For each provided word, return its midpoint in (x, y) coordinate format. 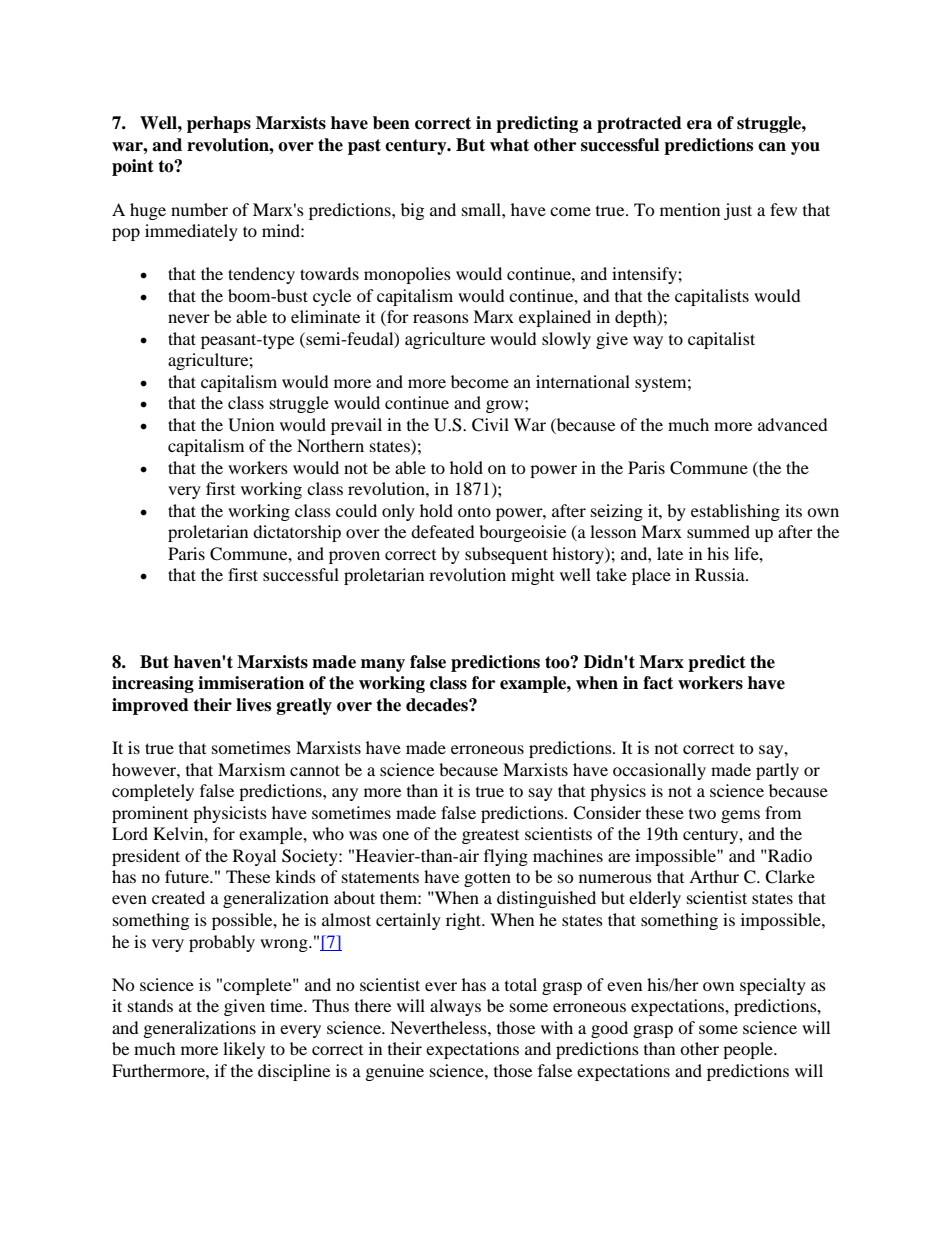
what (509, 145)
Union (251, 425)
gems (740, 816)
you (805, 148)
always (455, 1007)
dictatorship (297, 533)
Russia (721, 574)
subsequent (506, 555)
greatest (490, 836)
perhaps (219, 124)
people (749, 1050)
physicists (230, 814)
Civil (490, 425)
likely (244, 1050)
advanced (793, 424)
